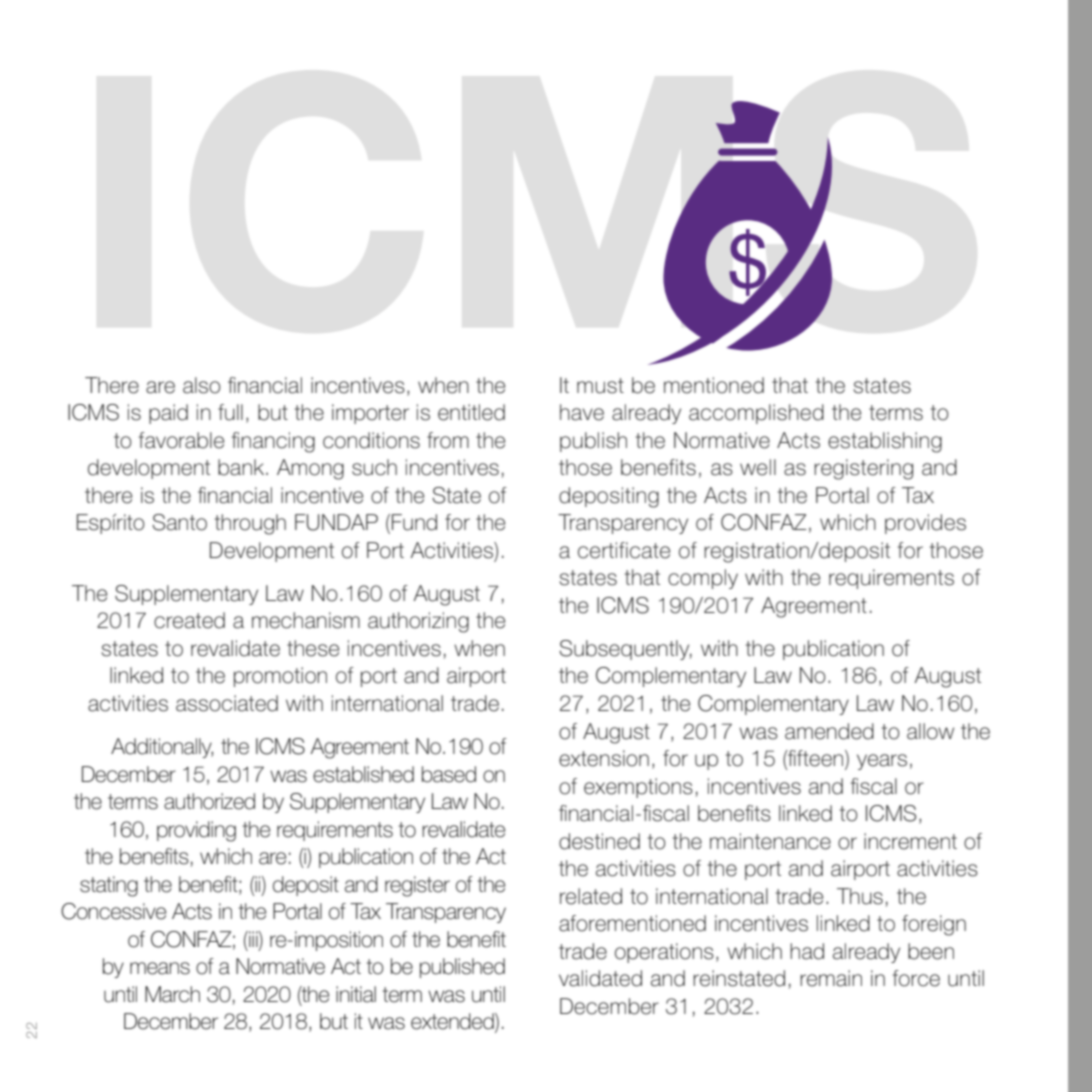  What do you see at coordinates (172, 994) in the screenshot?
I see `March` at bounding box center [172, 994].
